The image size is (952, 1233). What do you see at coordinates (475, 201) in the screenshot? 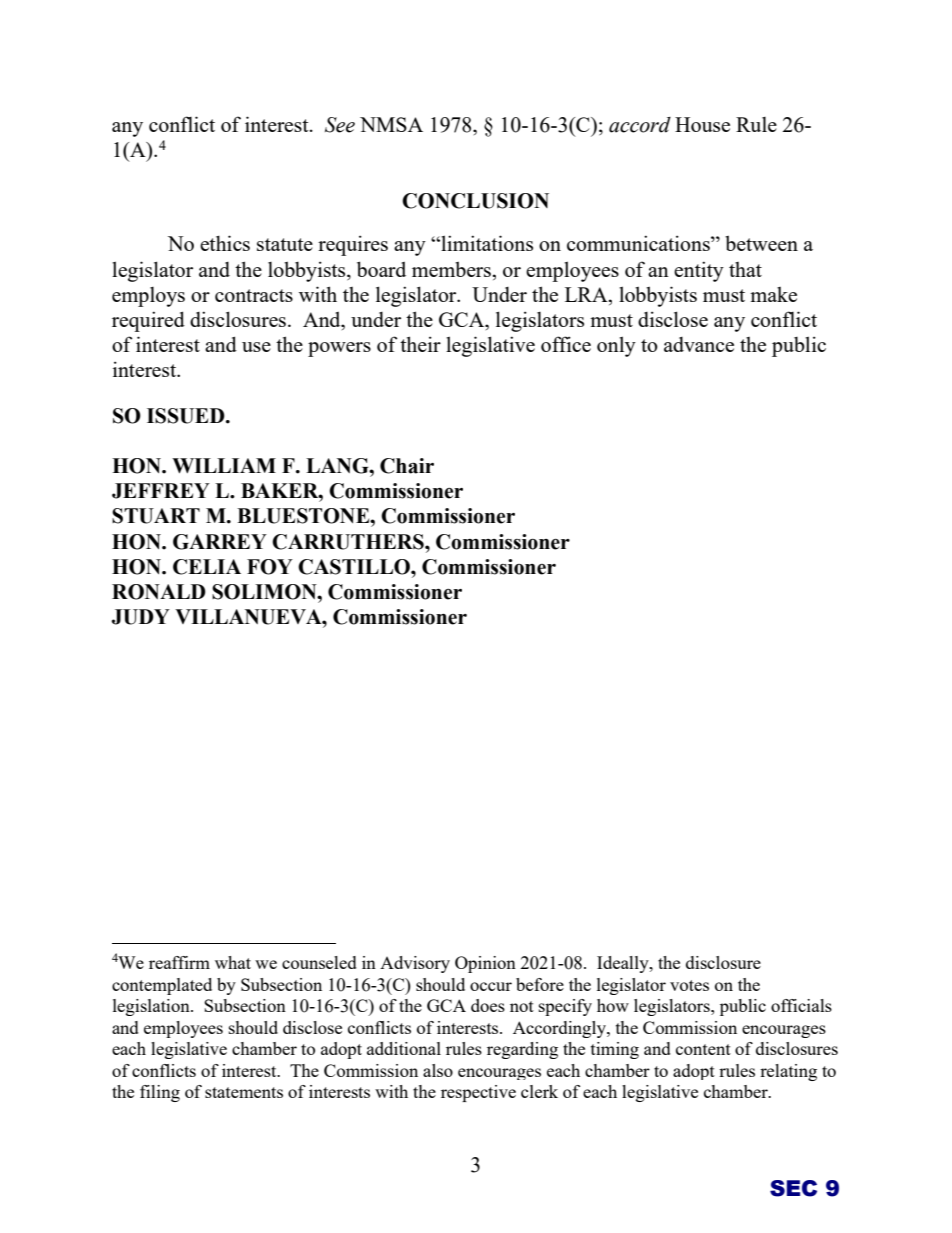
I see `CONCLUSION` at bounding box center [475, 201].
